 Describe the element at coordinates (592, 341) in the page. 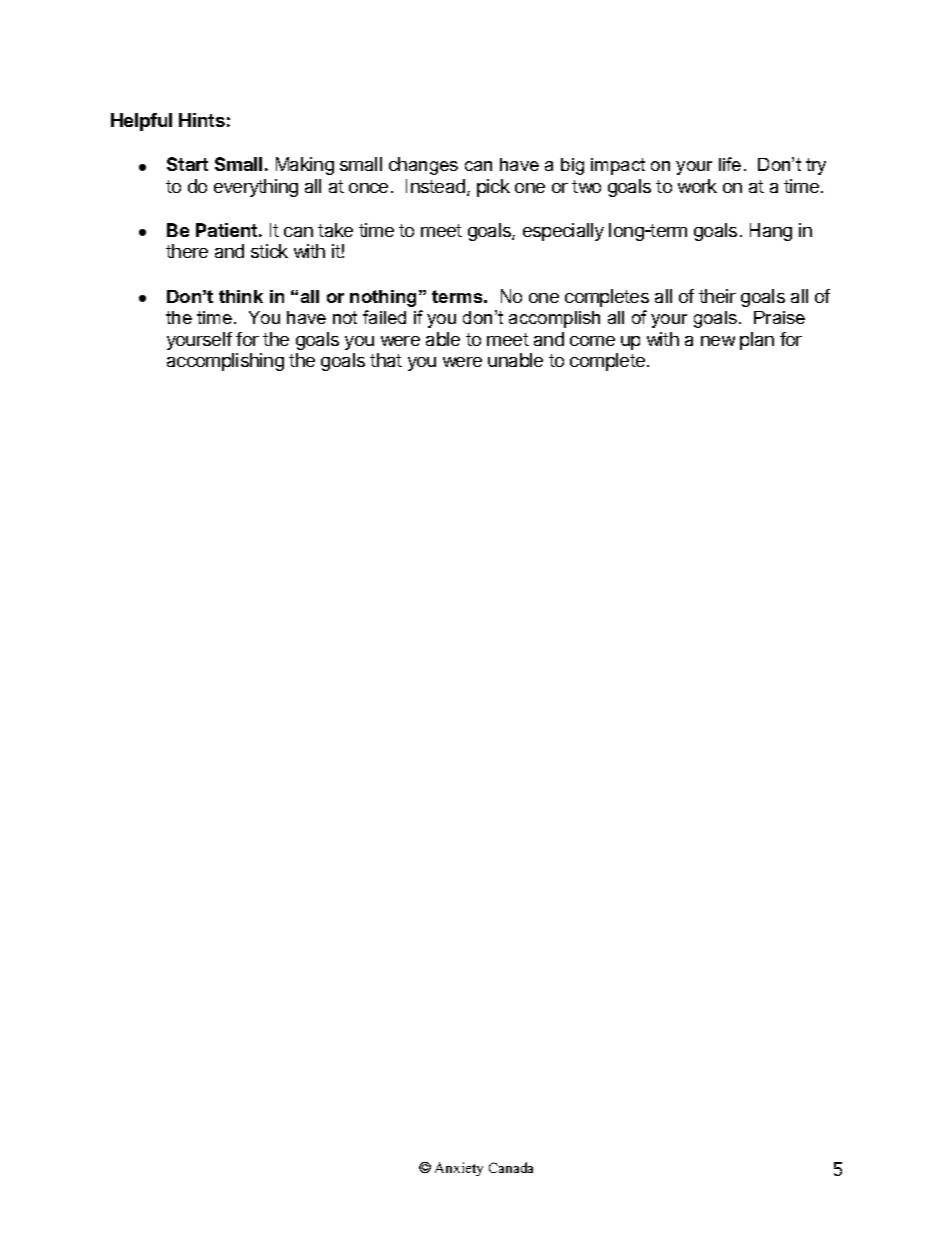

I see `come` at that location.
